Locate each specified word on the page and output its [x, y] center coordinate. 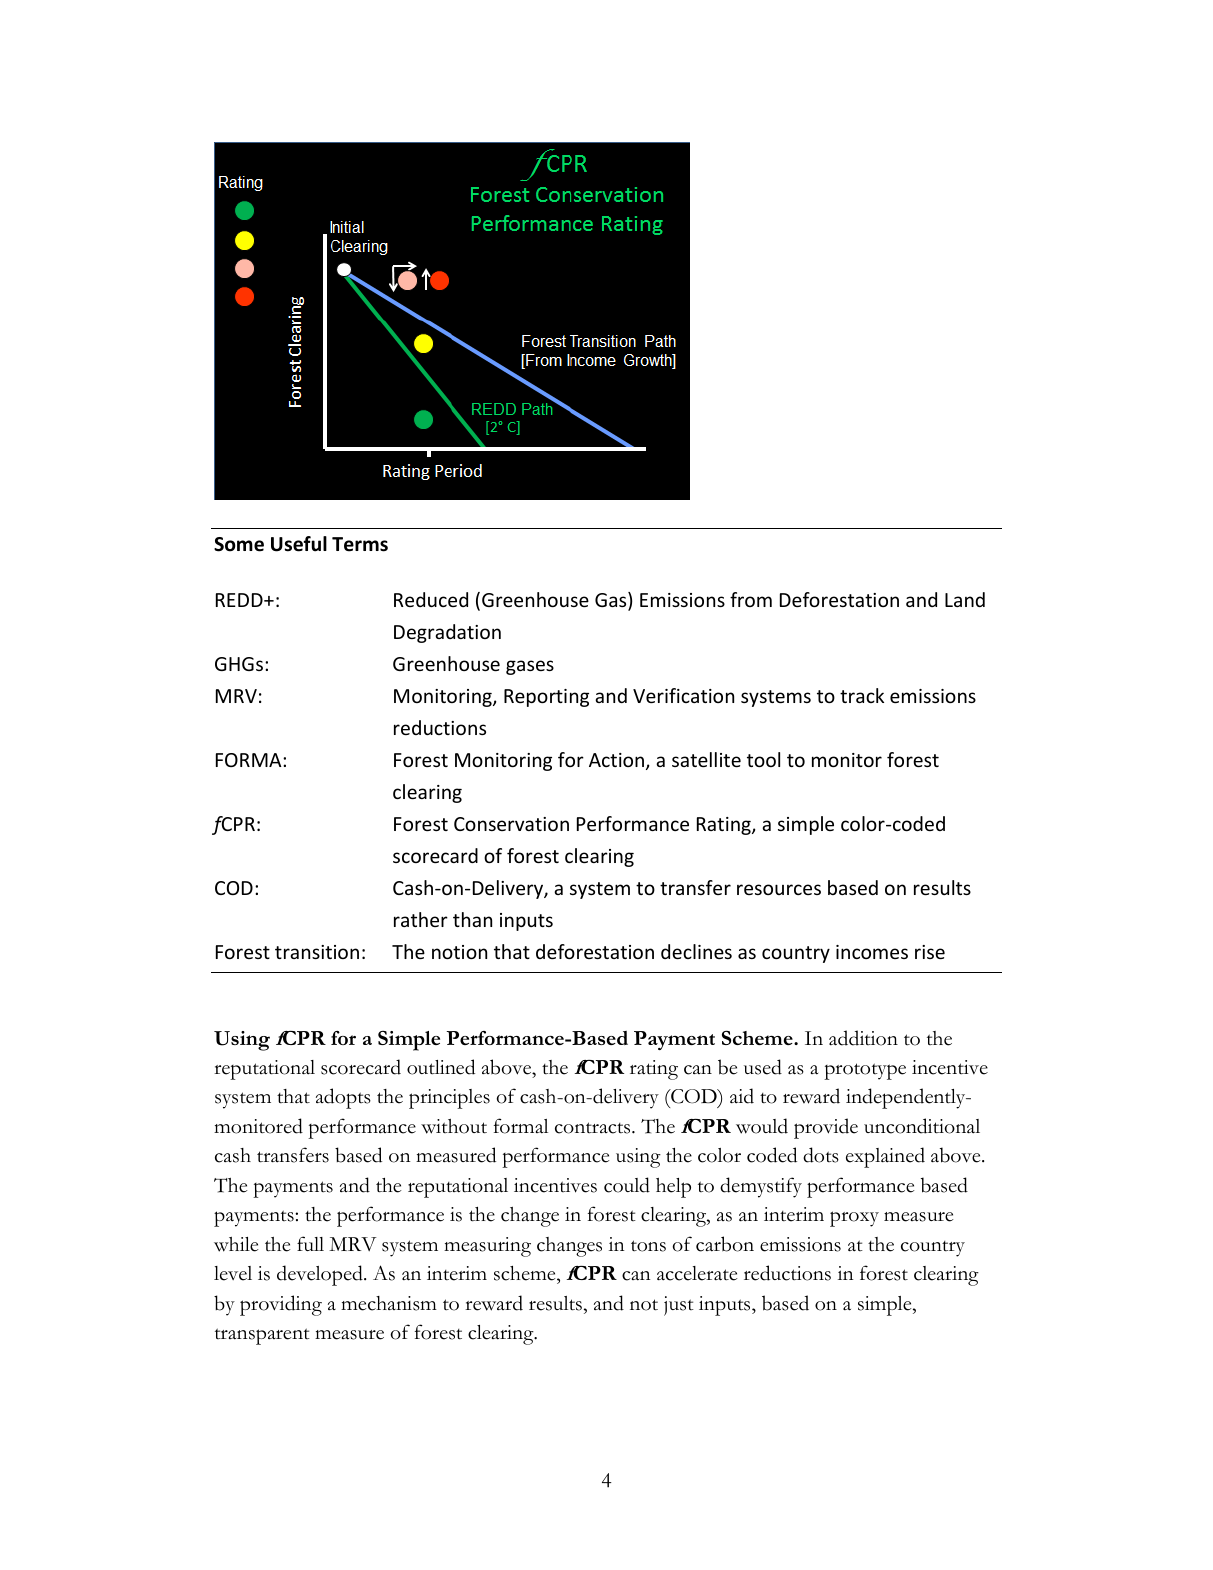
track [862, 695]
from [751, 599]
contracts [594, 1128]
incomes [872, 952]
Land [965, 599]
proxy [854, 1219]
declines [696, 951]
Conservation [511, 824]
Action [616, 760]
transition [317, 952]
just [679, 1306]
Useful [299, 544]
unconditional [922, 1126]
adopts [343, 1098]
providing [281, 1305]
